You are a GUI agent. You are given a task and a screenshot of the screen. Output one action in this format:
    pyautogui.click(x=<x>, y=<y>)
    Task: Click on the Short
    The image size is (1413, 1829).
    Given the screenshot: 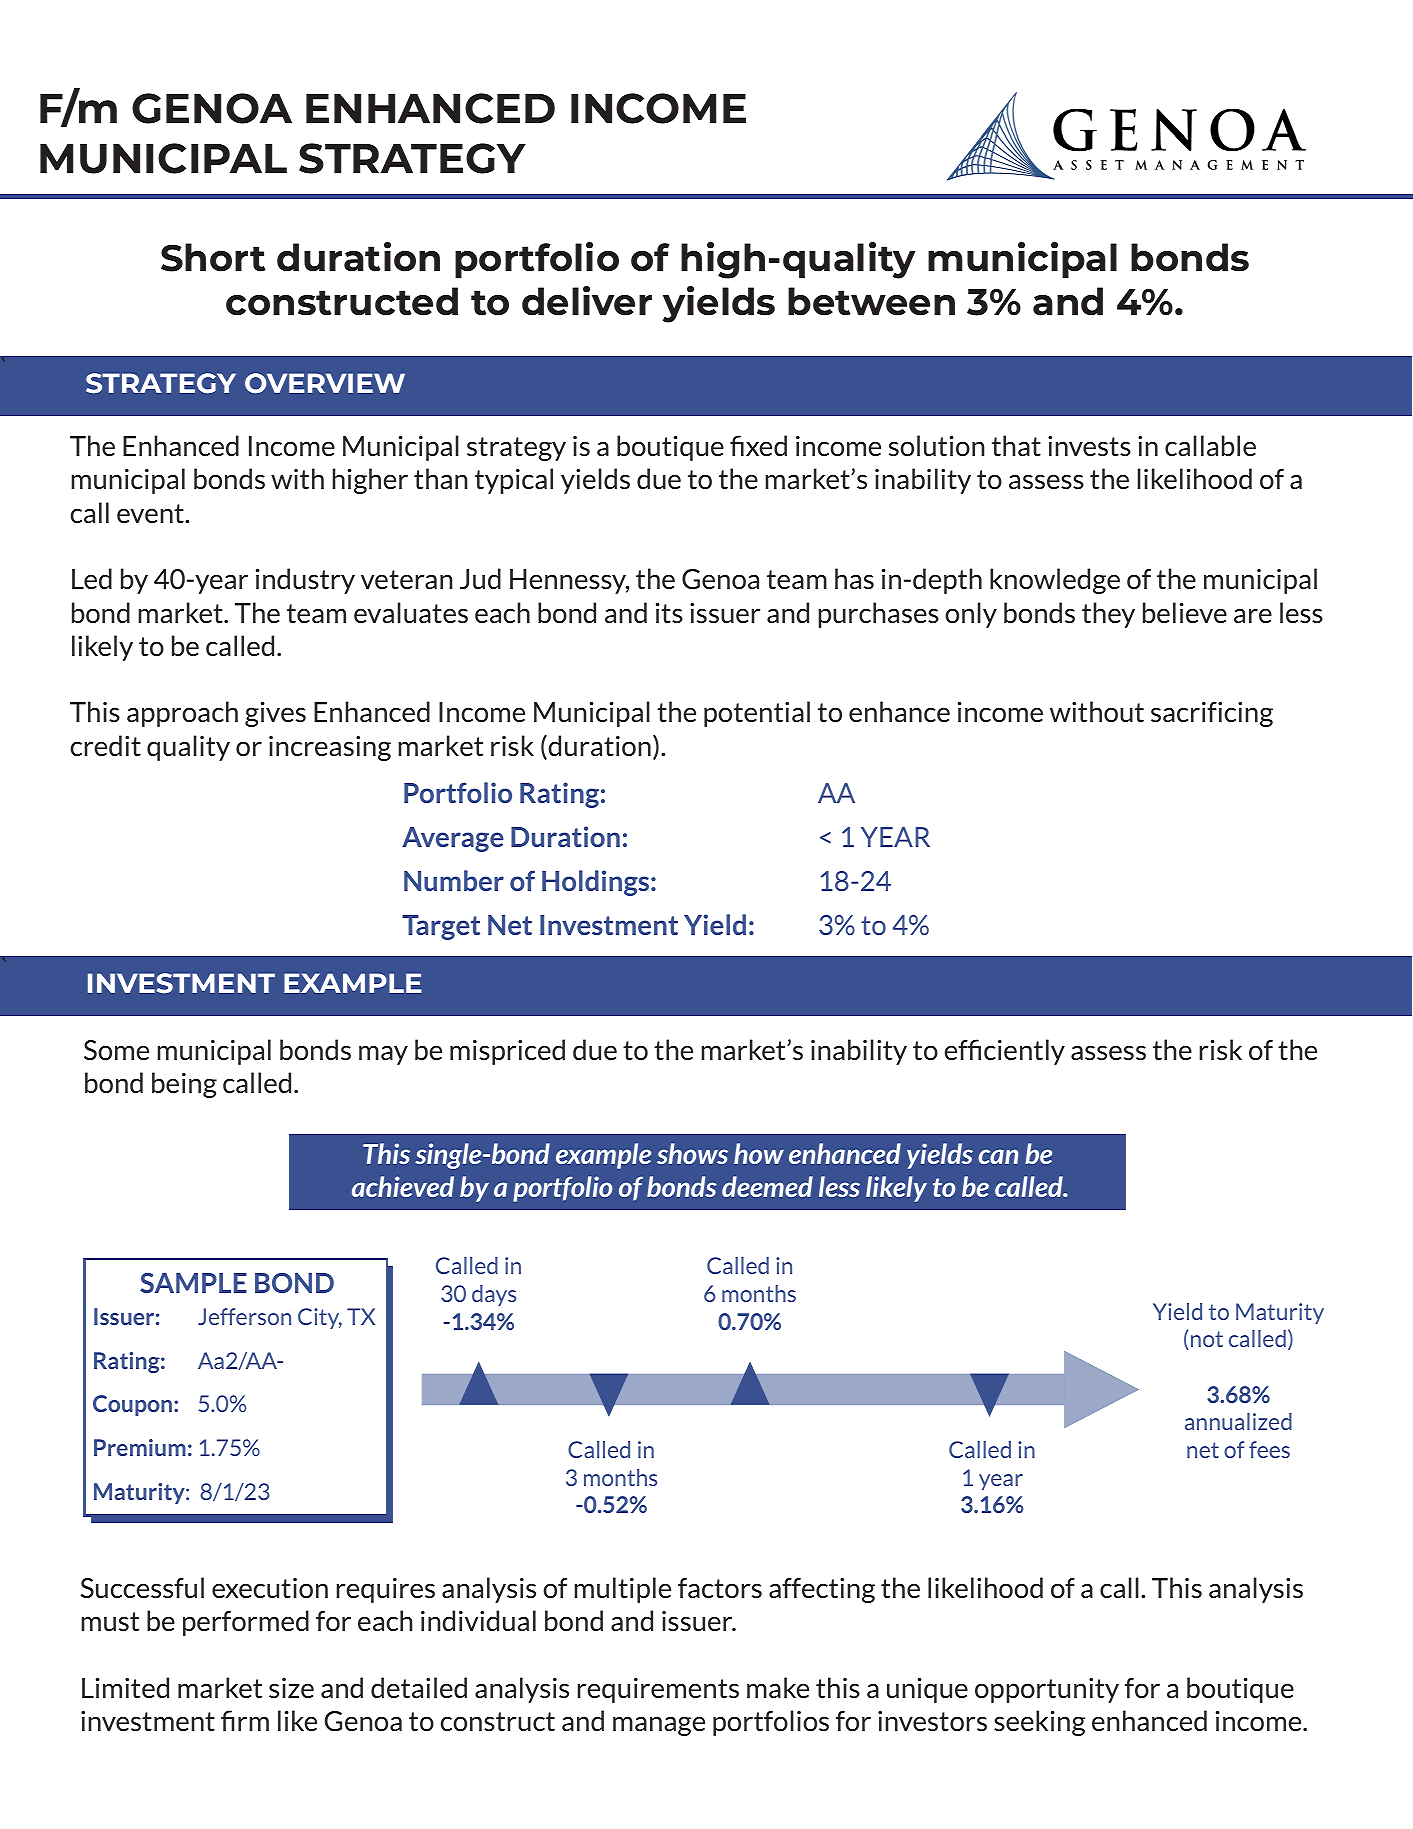 What is the action you would take?
    pyautogui.click(x=213, y=257)
